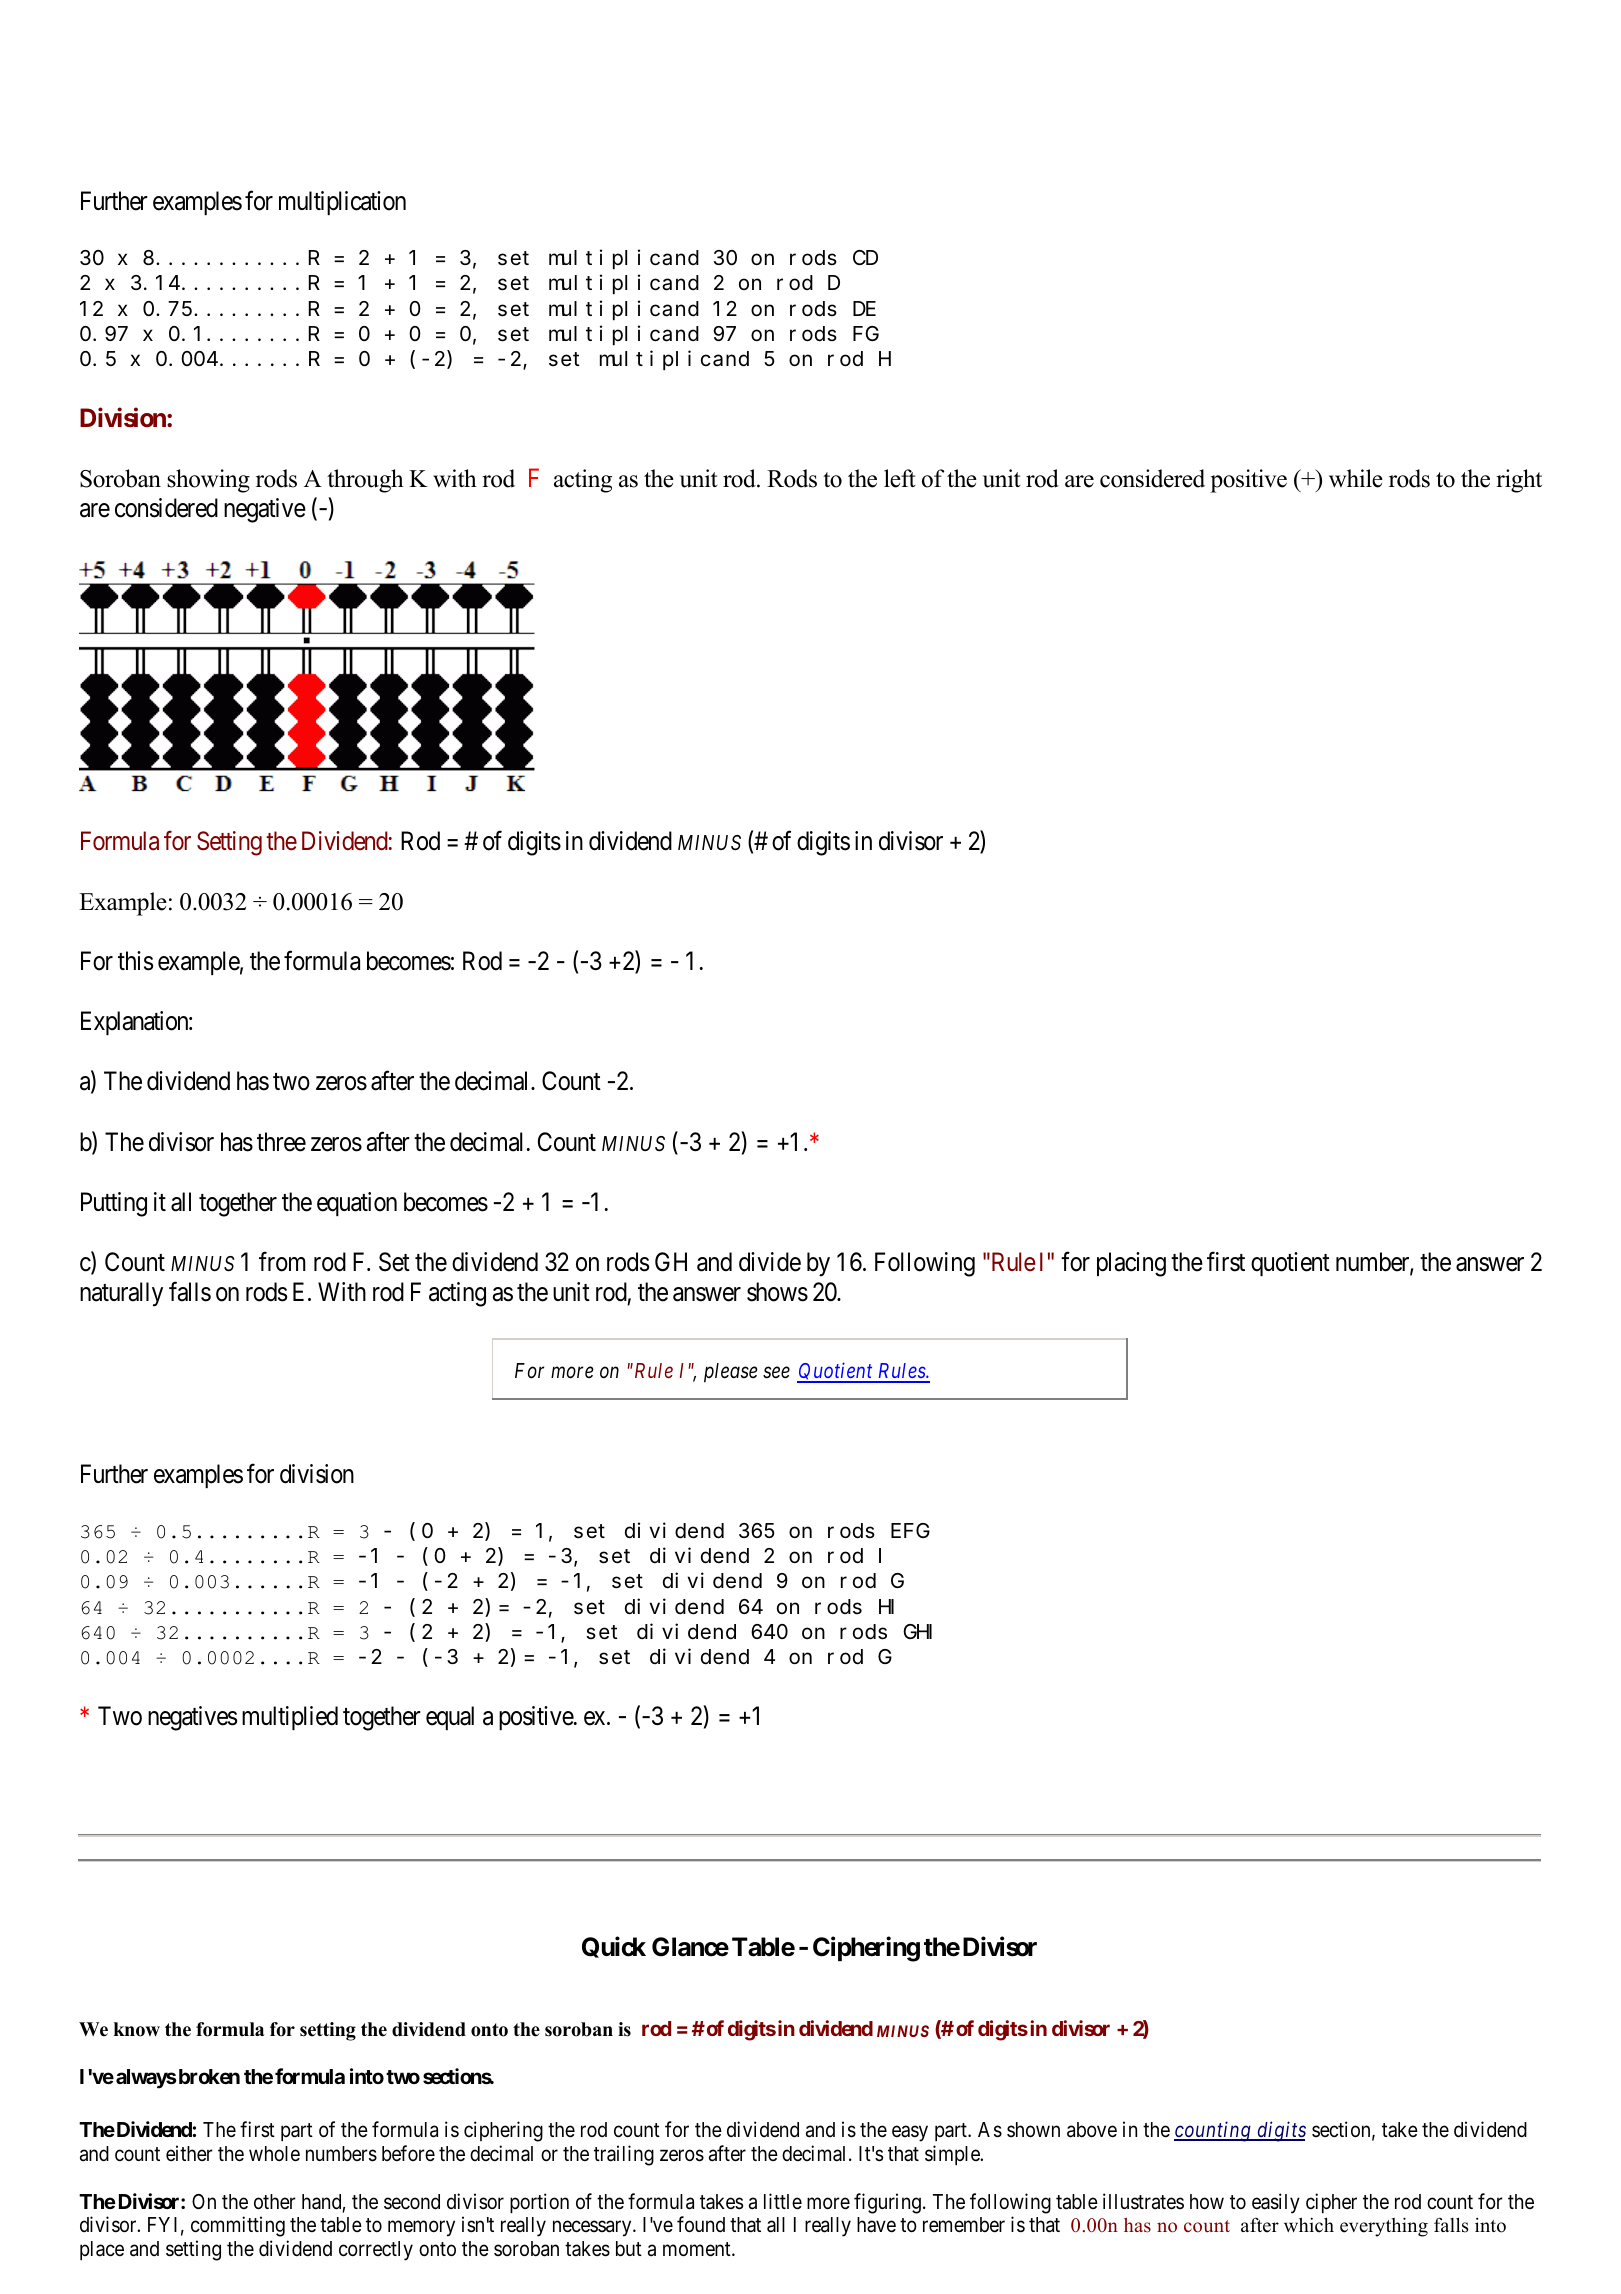 Image resolution: width=1621 pixels, height=2294 pixels. I want to click on shows, so click(777, 1292).
